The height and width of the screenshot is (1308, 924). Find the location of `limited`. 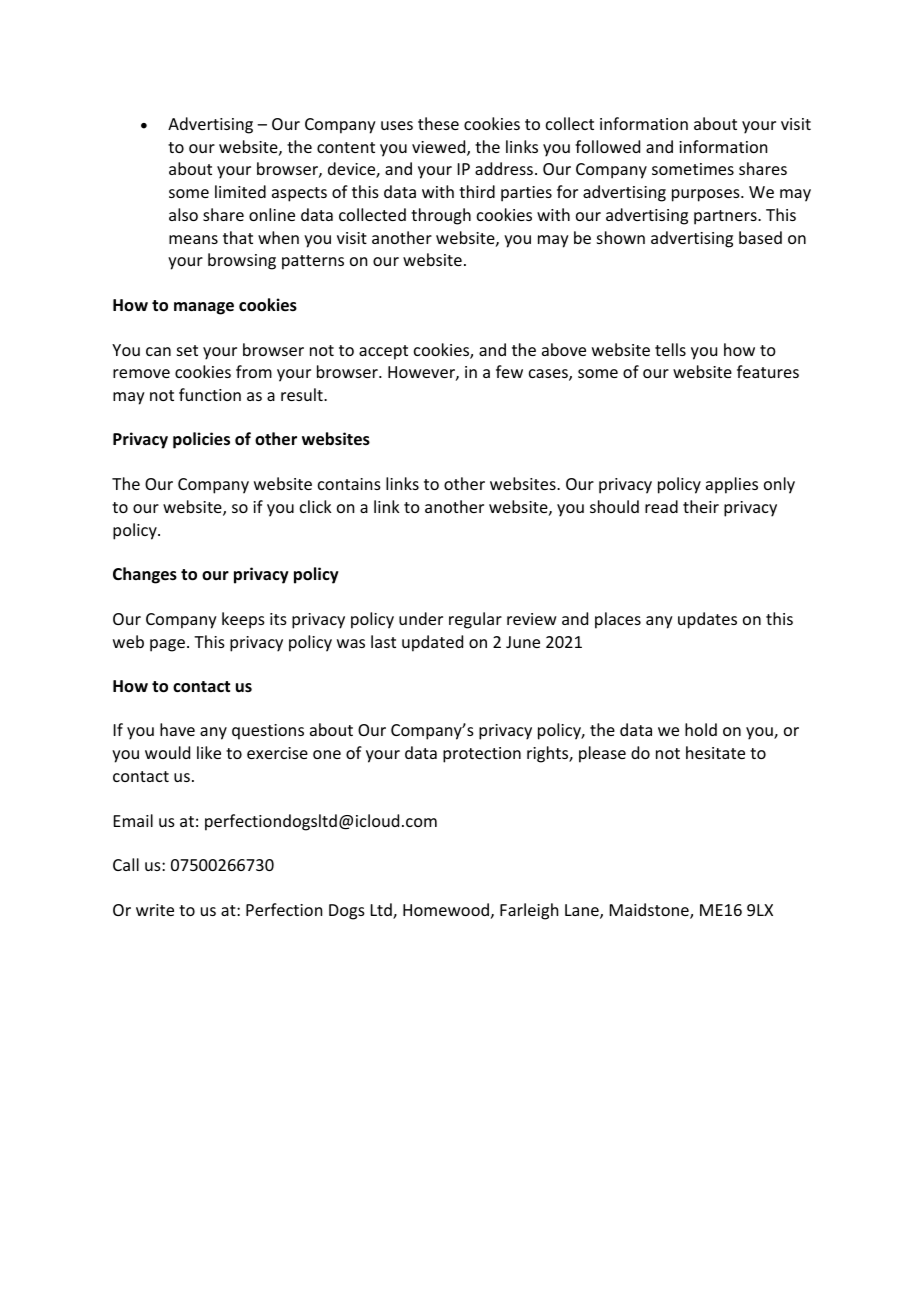

limited is located at coordinates (240, 191).
